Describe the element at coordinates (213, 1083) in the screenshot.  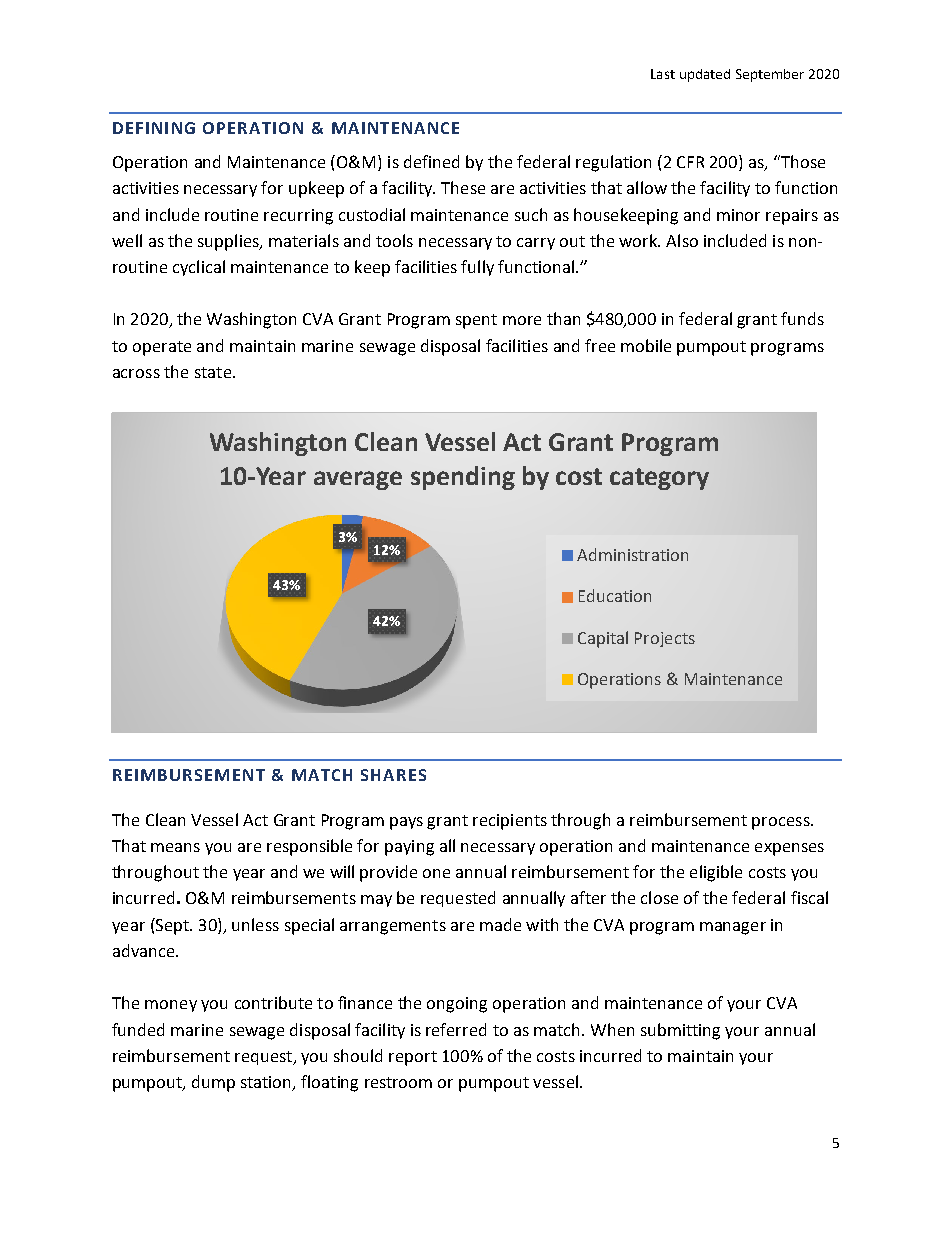
I see `dump` at that location.
